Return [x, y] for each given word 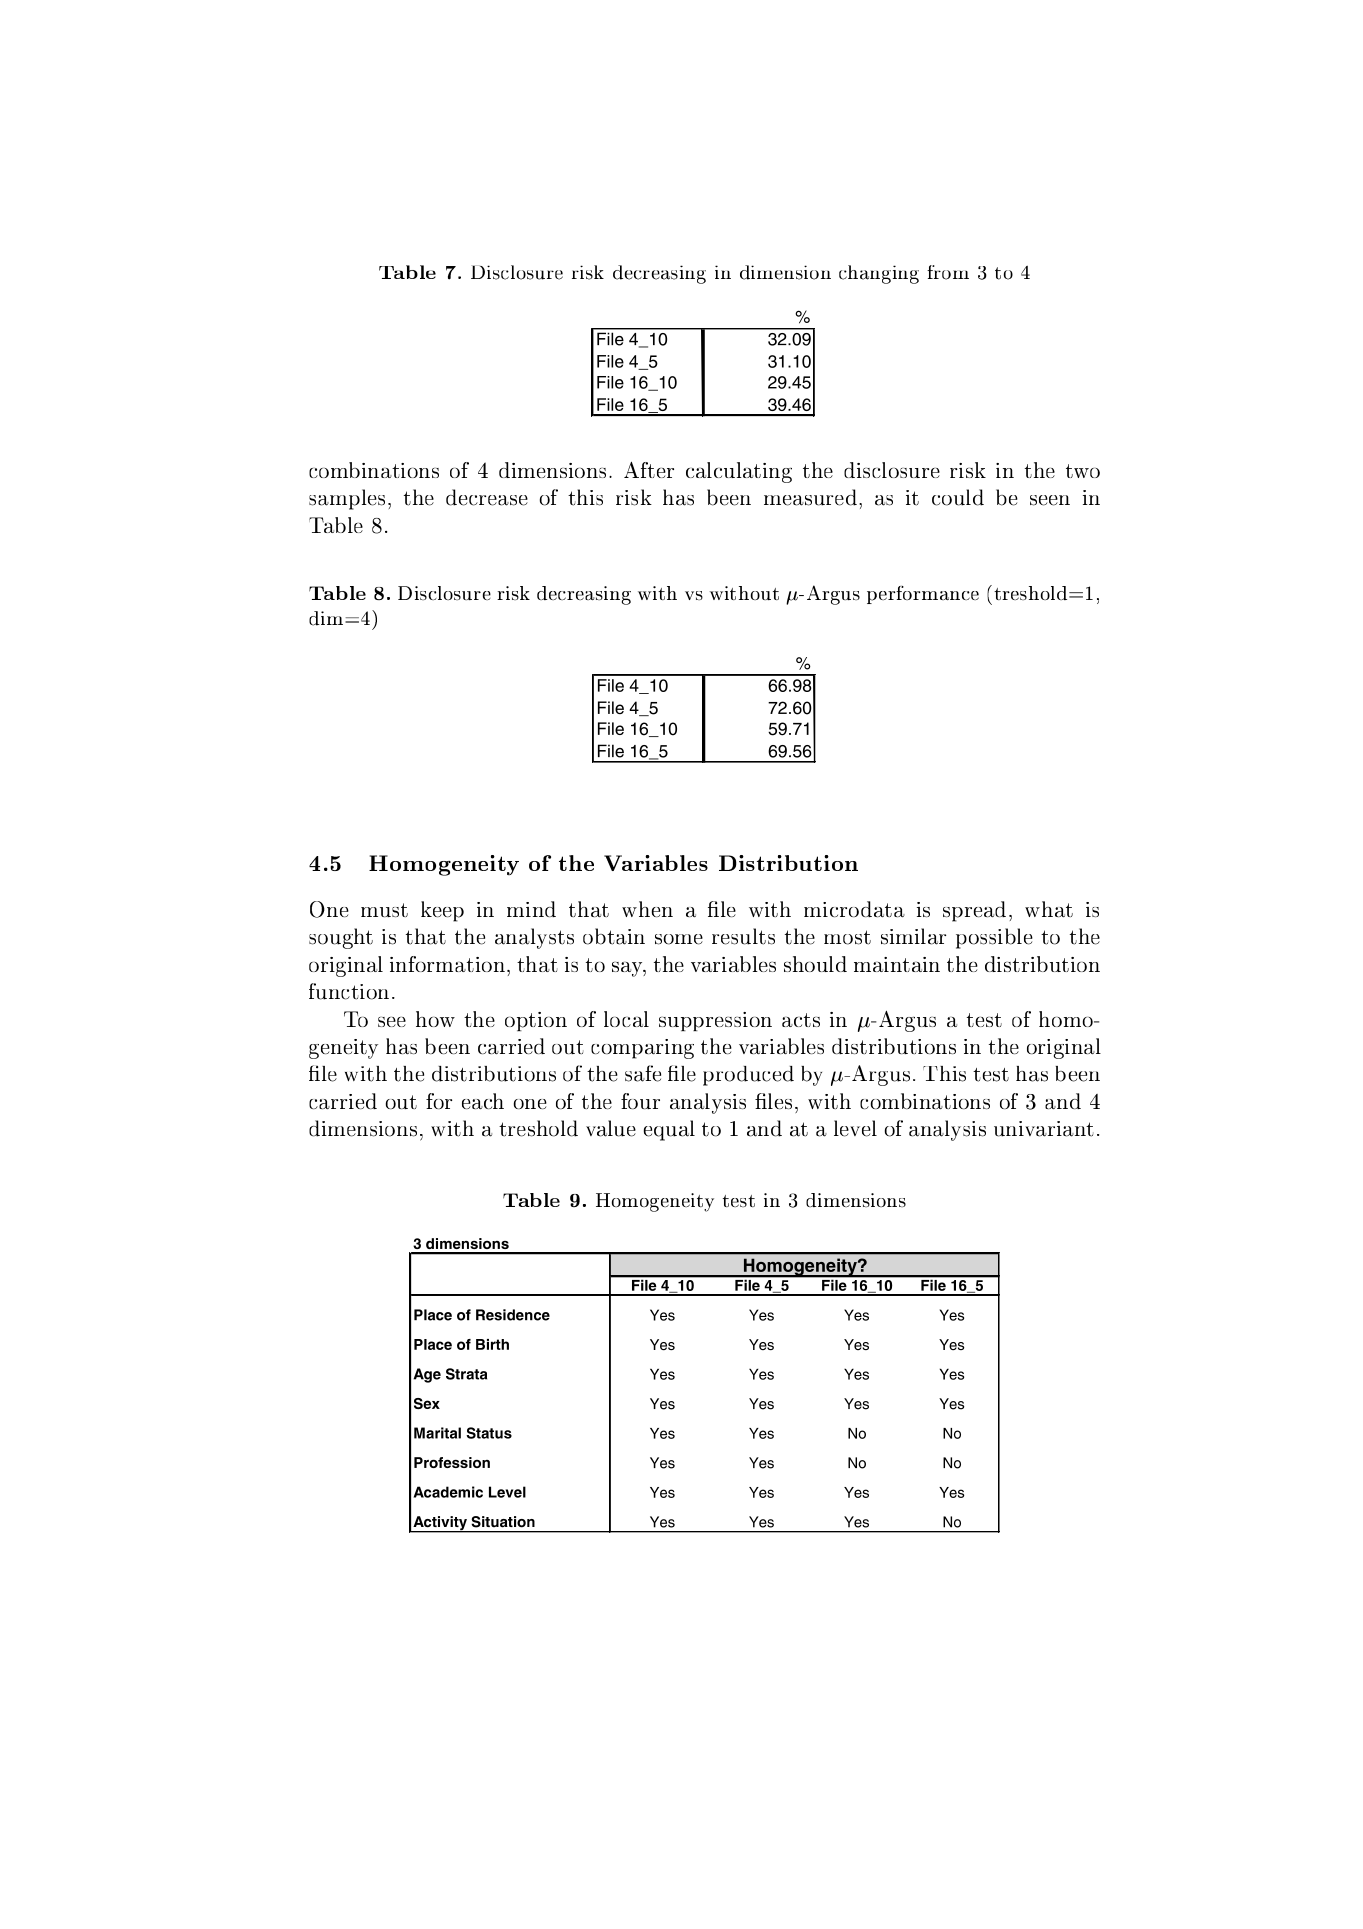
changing [879, 274]
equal [669, 1130]
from [948, 272]
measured [810, 497]
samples [347, 499]
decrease [487, 497]
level [855, 1128]
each [483, 1101]
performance [923, 595]
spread [974, 911]
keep [442, 911]
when [647, 909]
